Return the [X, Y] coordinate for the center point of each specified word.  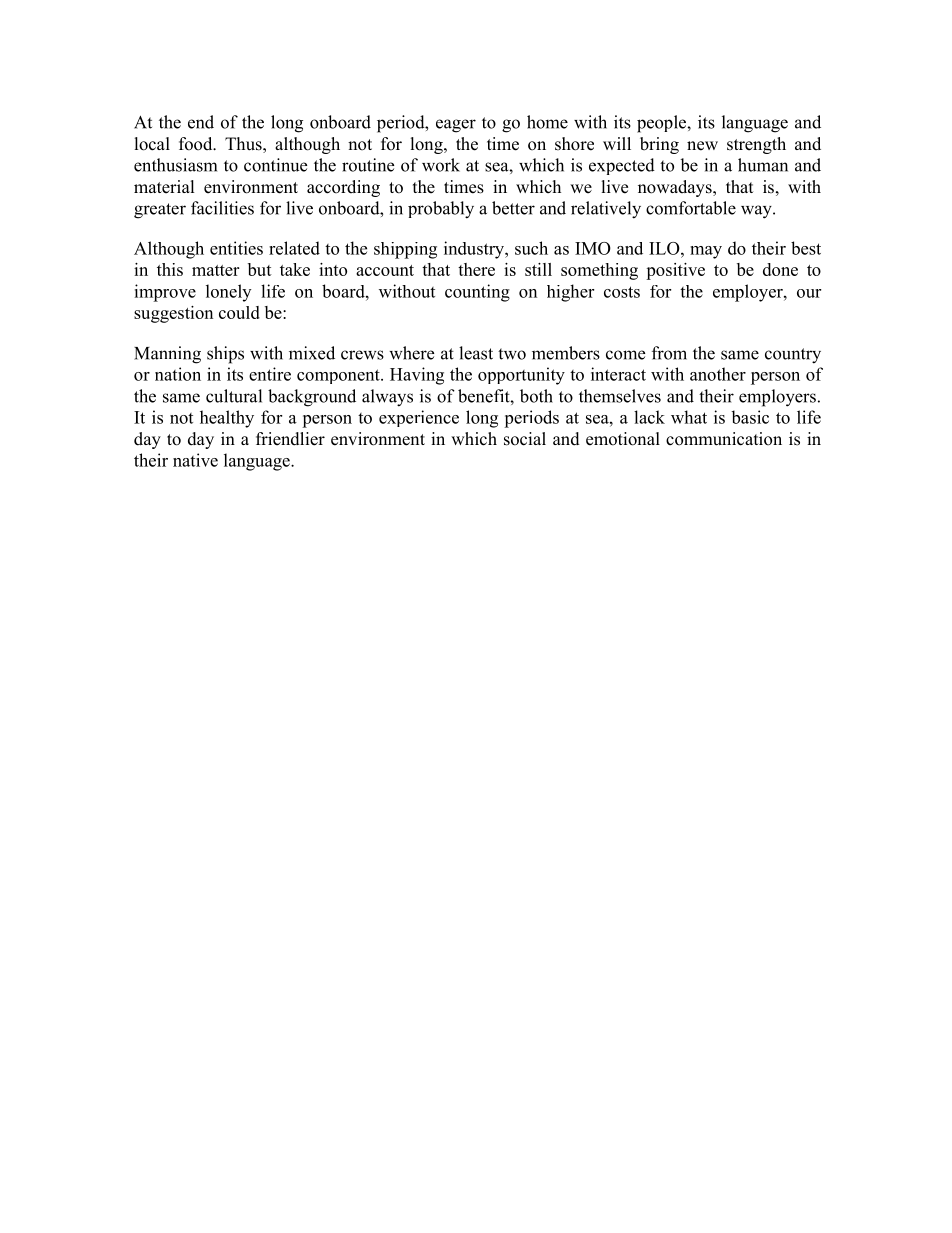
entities [236, 248]
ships [225, 355]
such [531, 248]
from [669, 353]
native [195, 460]
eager [456, 126]
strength [756, 145]
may [706, 252]
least [476, 353]
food [197, 144]
